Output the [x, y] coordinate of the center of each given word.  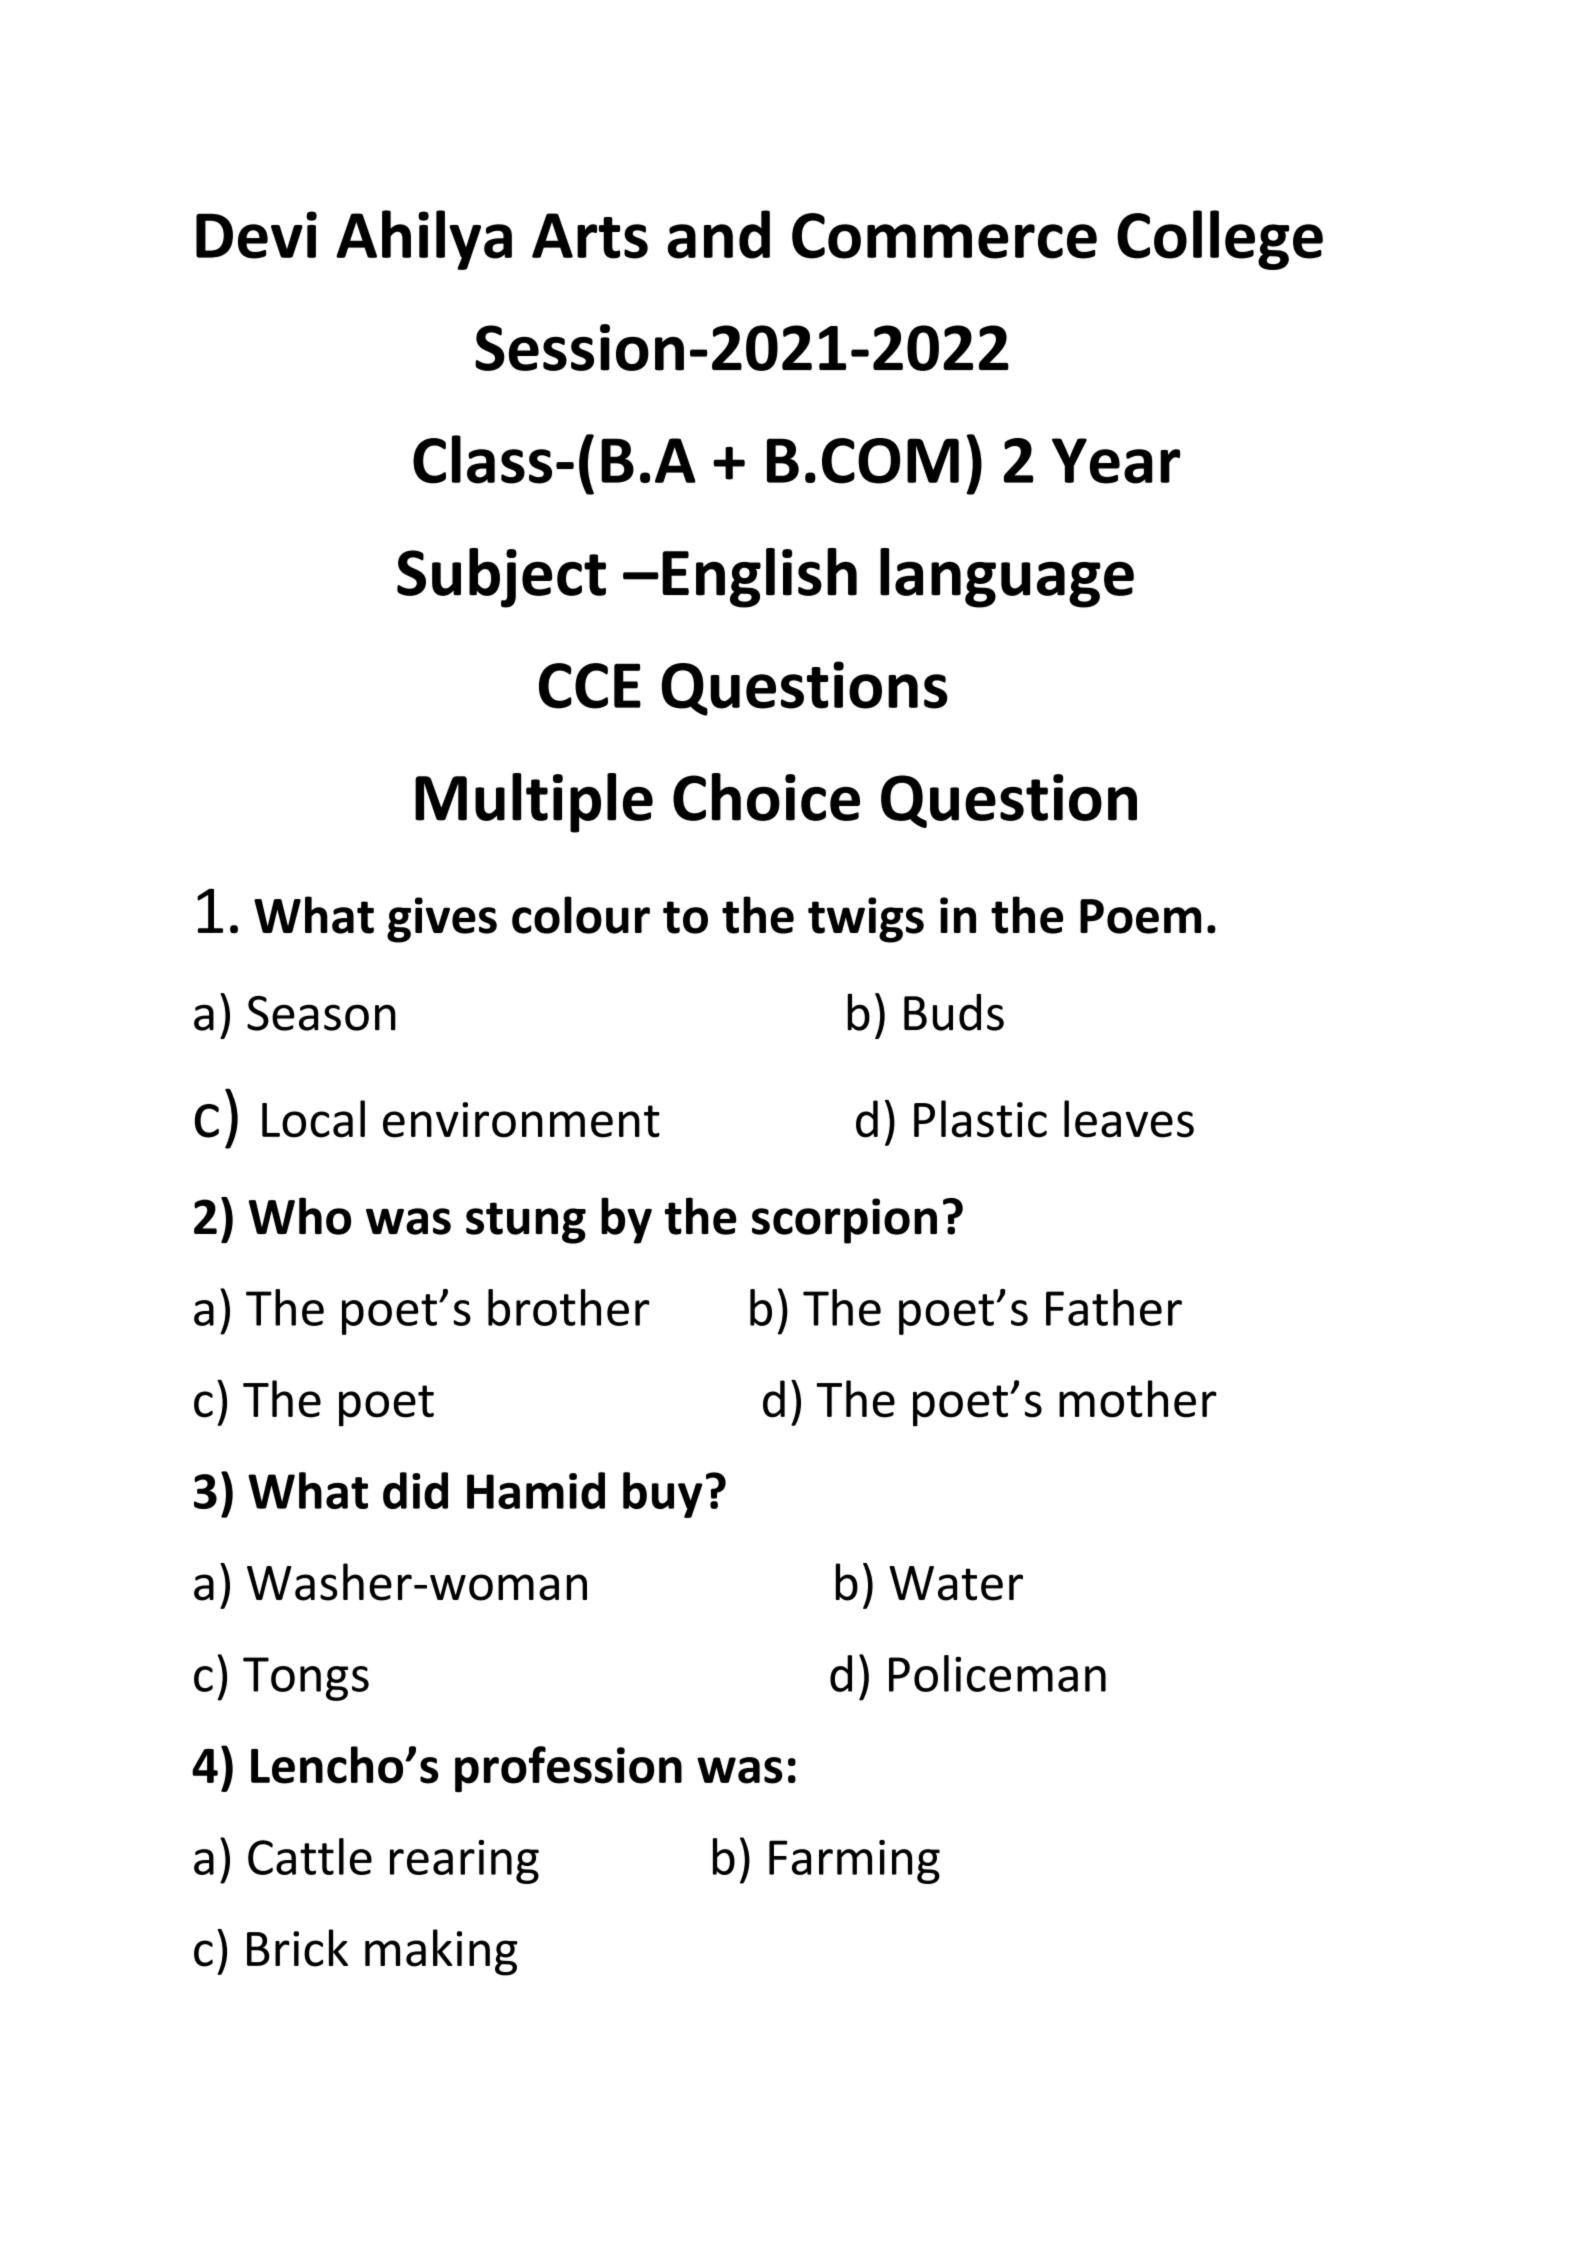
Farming [854, 1862]
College [1220, 240]
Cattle [310, 1856]
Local [313, 1119]
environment [521, 1120]
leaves [1129, 1119]
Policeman [997, 1673]
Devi [256, 235]
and [719, 234]
